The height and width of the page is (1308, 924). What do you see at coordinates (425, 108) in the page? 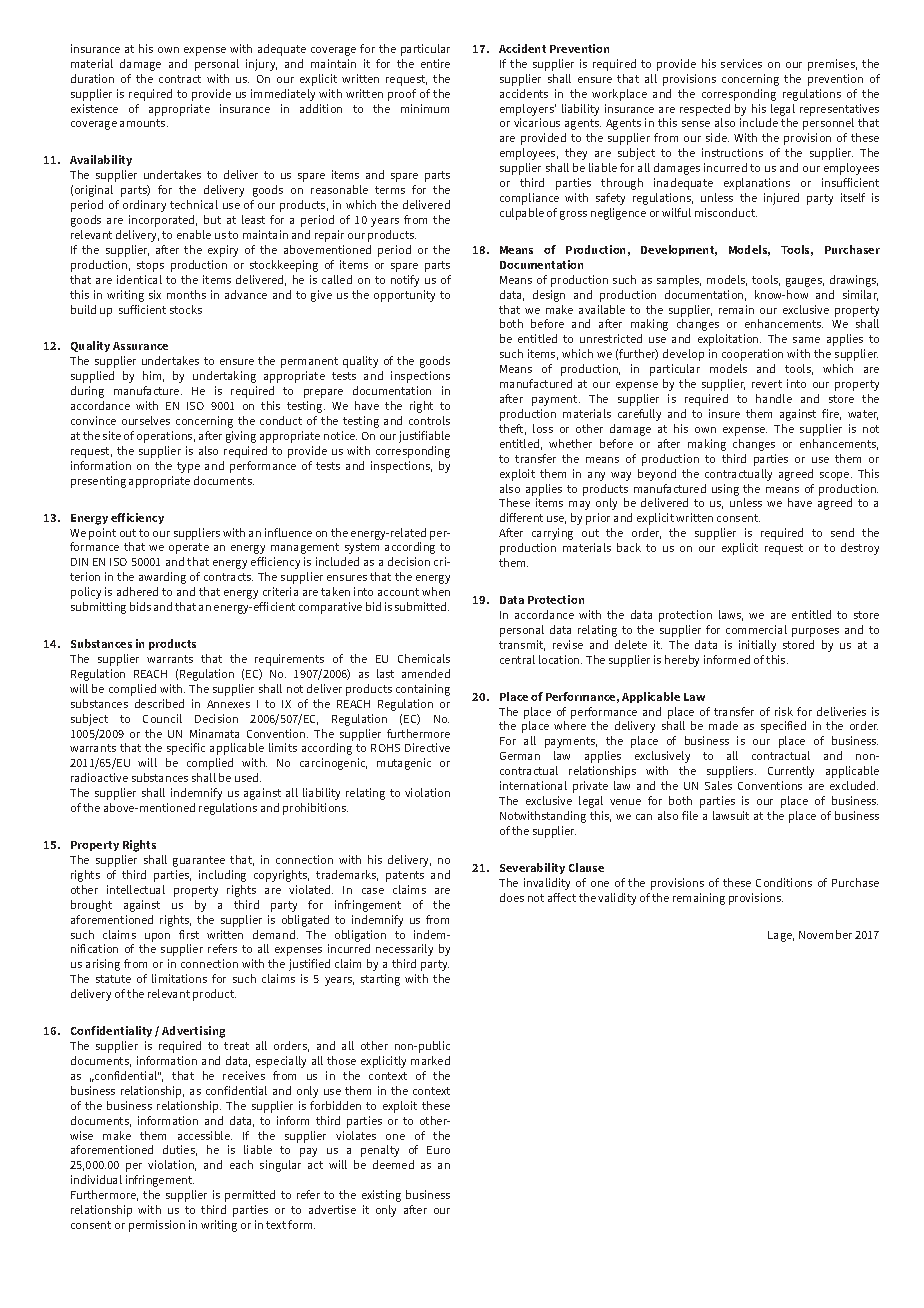
I see `minimum` at bounding box center [425, 108].
